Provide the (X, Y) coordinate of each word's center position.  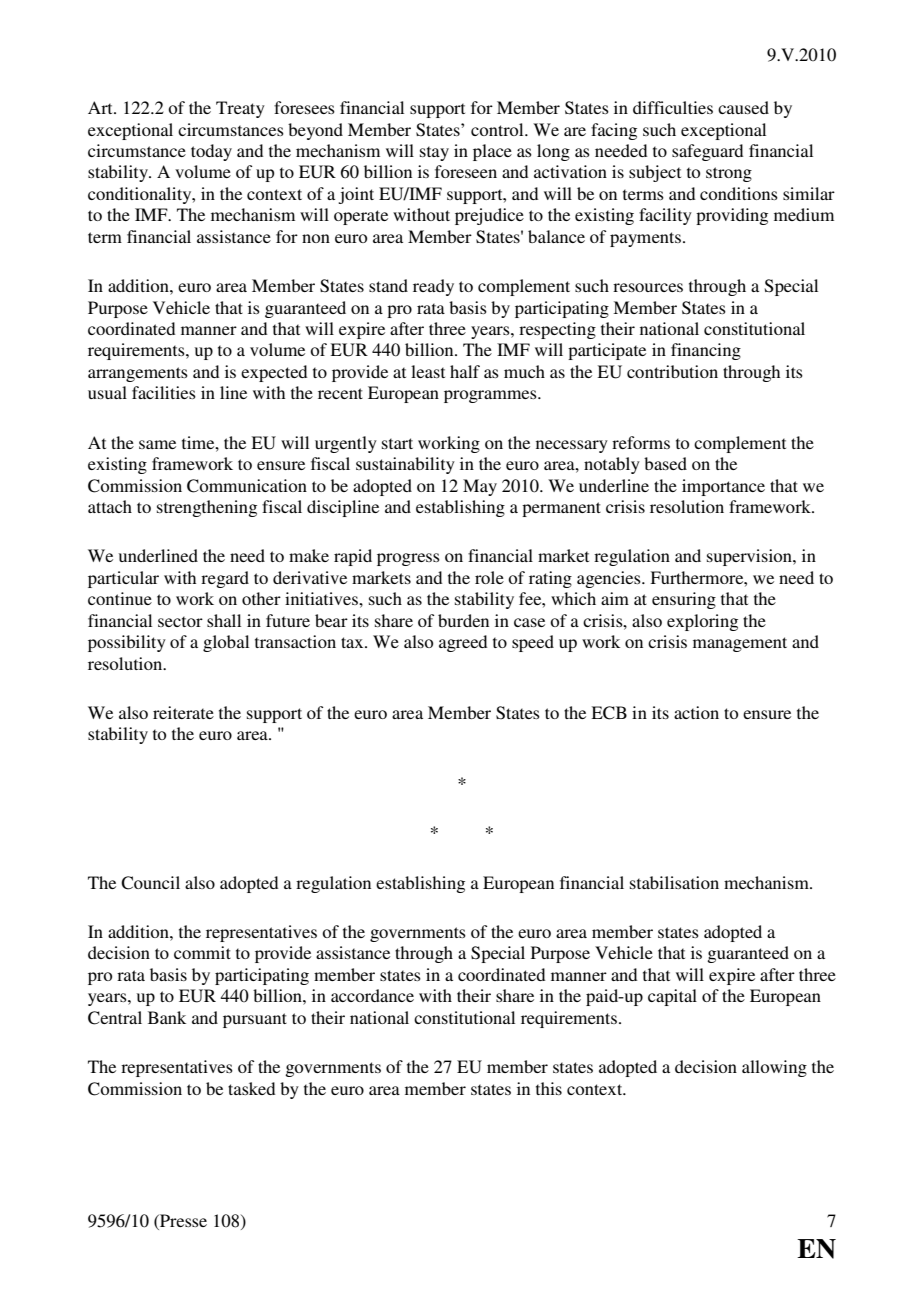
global (226, 643)
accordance (372, 995)
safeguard (707, 152)
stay (434, 153)
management (740, 644)
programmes (491, 396)
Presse (182, 1222)
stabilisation (674, 882)
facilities (164, 392)
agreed (463, 643)
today (211, 152)
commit (202, 952)
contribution (672, 371)
